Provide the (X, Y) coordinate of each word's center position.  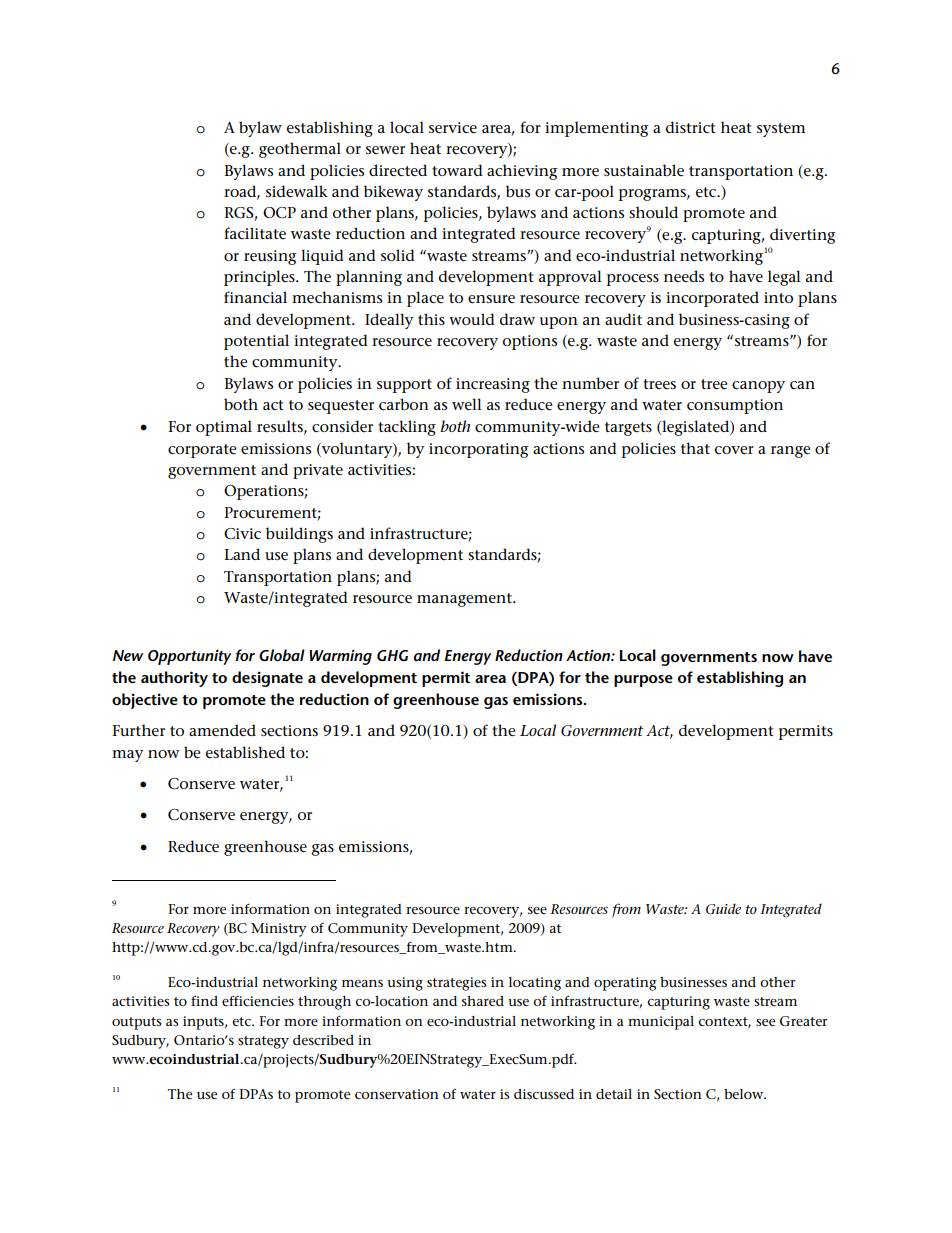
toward (457, 170)
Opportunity (189, 657)
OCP (279, 212)
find (204, 1001)
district (691, 127)
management (465, 600)
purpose (643, 681)
